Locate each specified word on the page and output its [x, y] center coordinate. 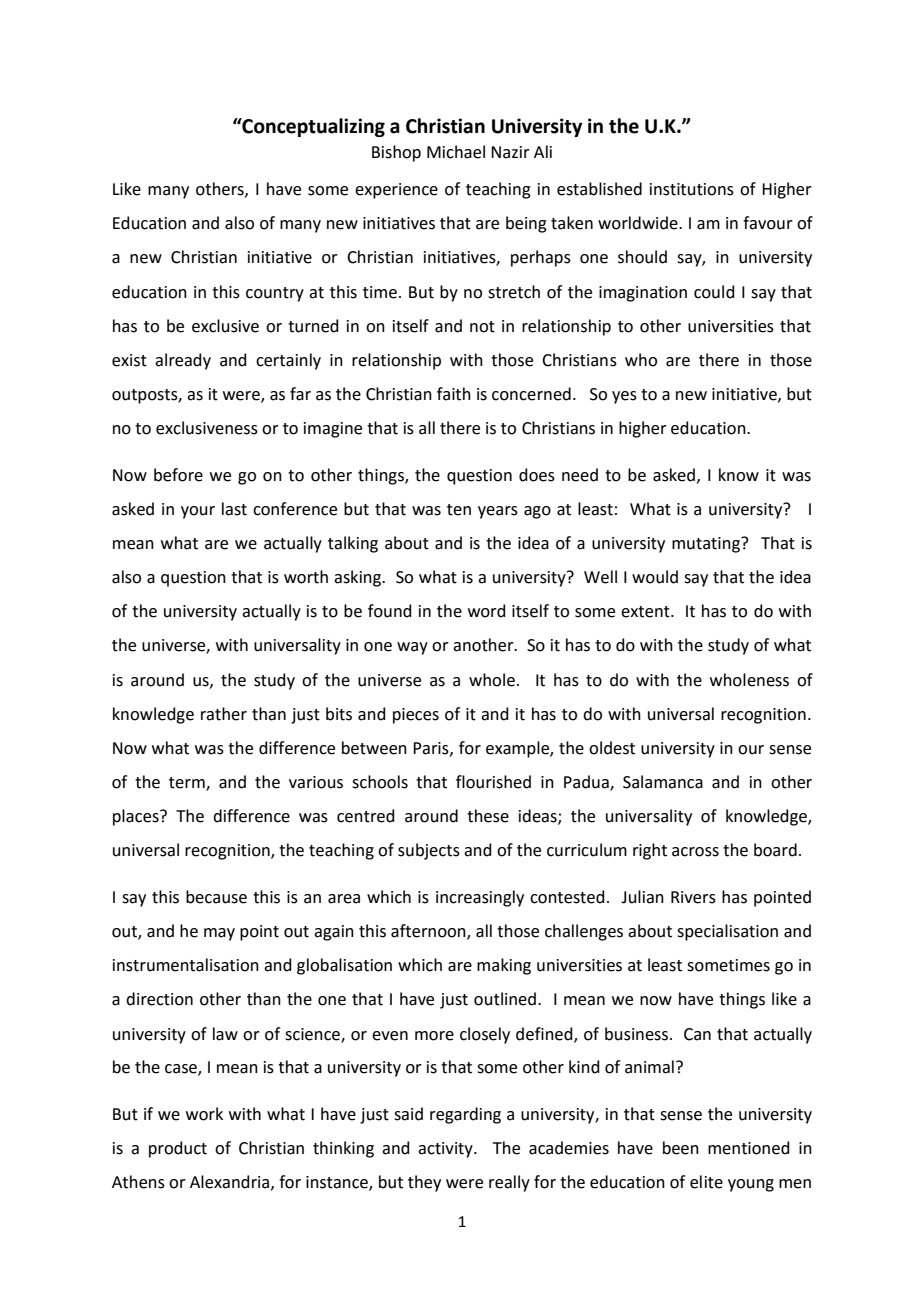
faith [454, 394]
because [216, 897]
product [178, 1149]
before [178, 475]
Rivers [693, 897]
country [275, 294]
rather [224, 714]
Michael [456, 152]
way [412, 648]
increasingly [480, 898]
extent [646, 612]
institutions [692, 189]
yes [624, 397]
